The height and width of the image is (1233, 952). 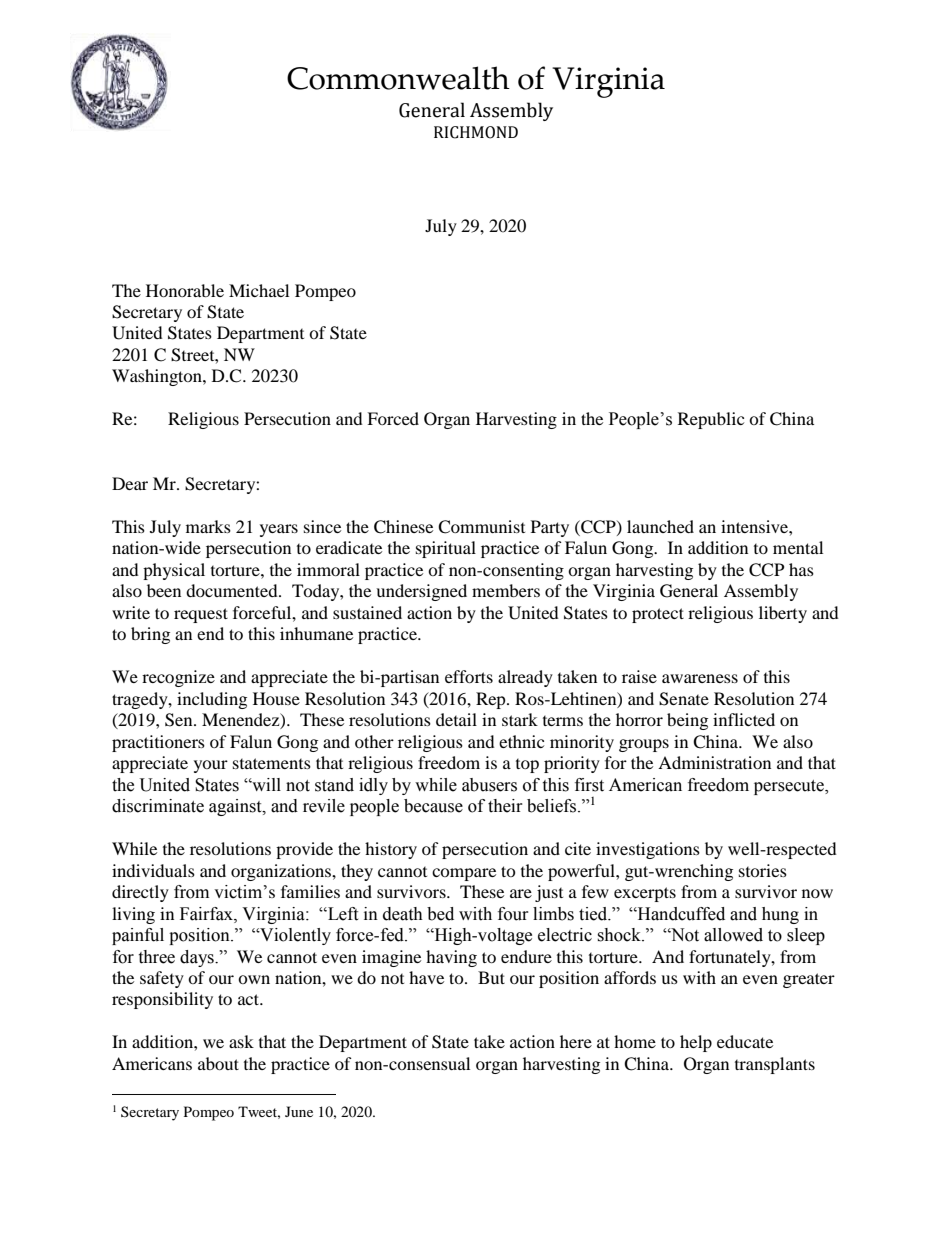 I want to click on Commonwealth, so click(x=398, y=78).
